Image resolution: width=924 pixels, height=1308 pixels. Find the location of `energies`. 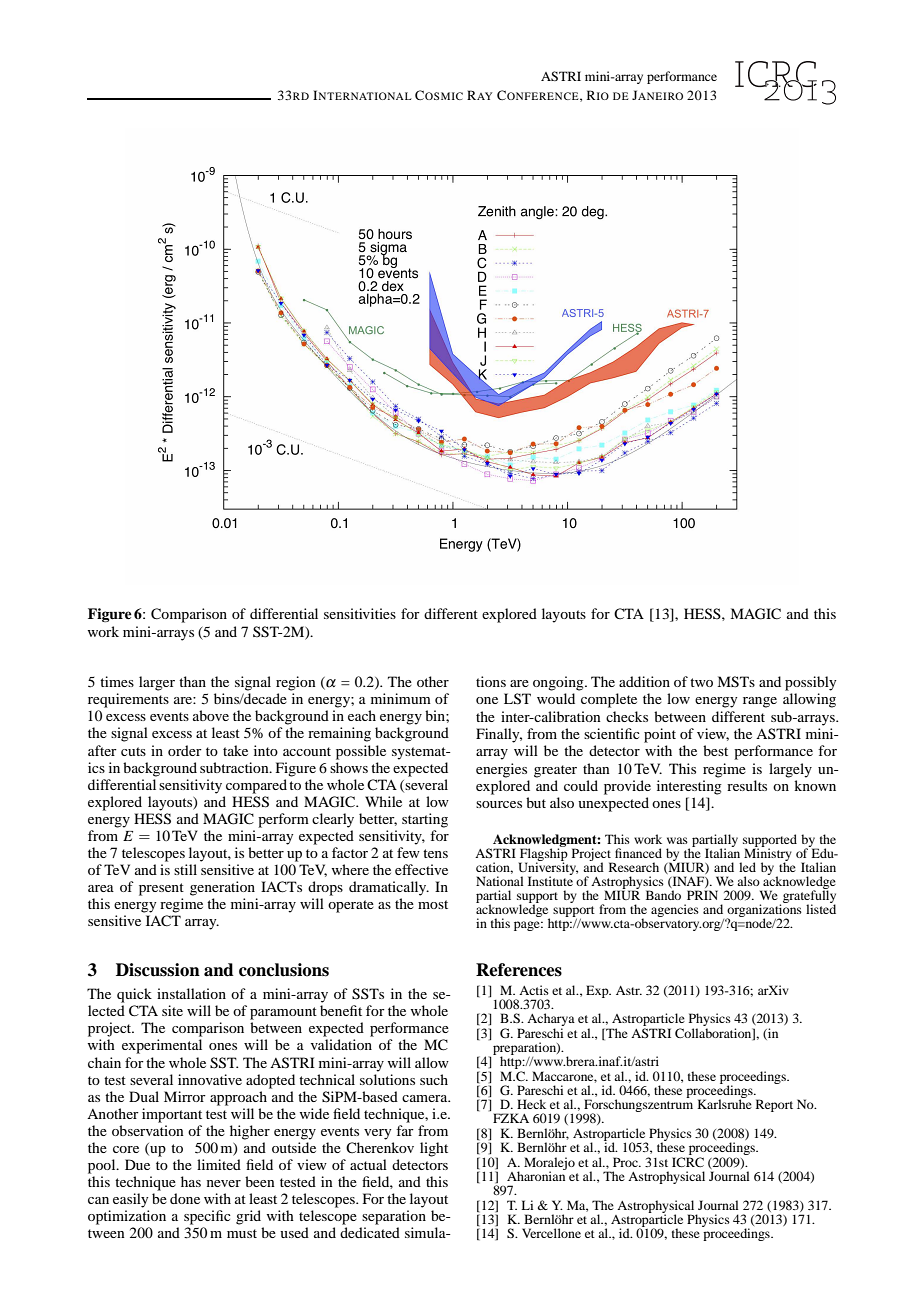

energies is located at coordinates (501, 770).
